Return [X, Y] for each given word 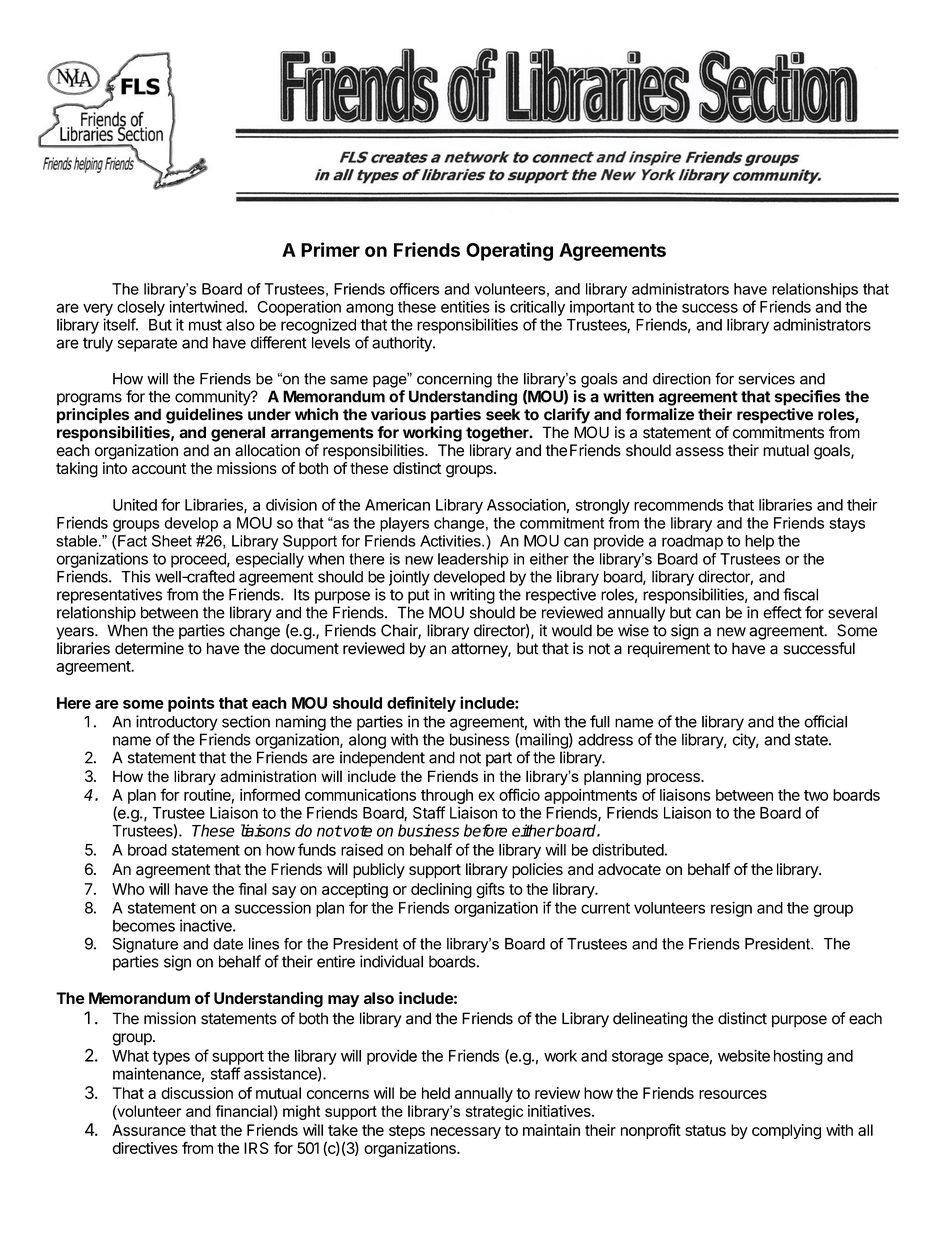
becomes [144, 926]
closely [141, 308]
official [826, 721]
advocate [629, 869]
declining [441, 891]
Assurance [149, 1130]
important [602, 308]
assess [700, 452]
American [397, 505]
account [159, 468]
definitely [421, 704]
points [191, 704]
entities [465, 306]
